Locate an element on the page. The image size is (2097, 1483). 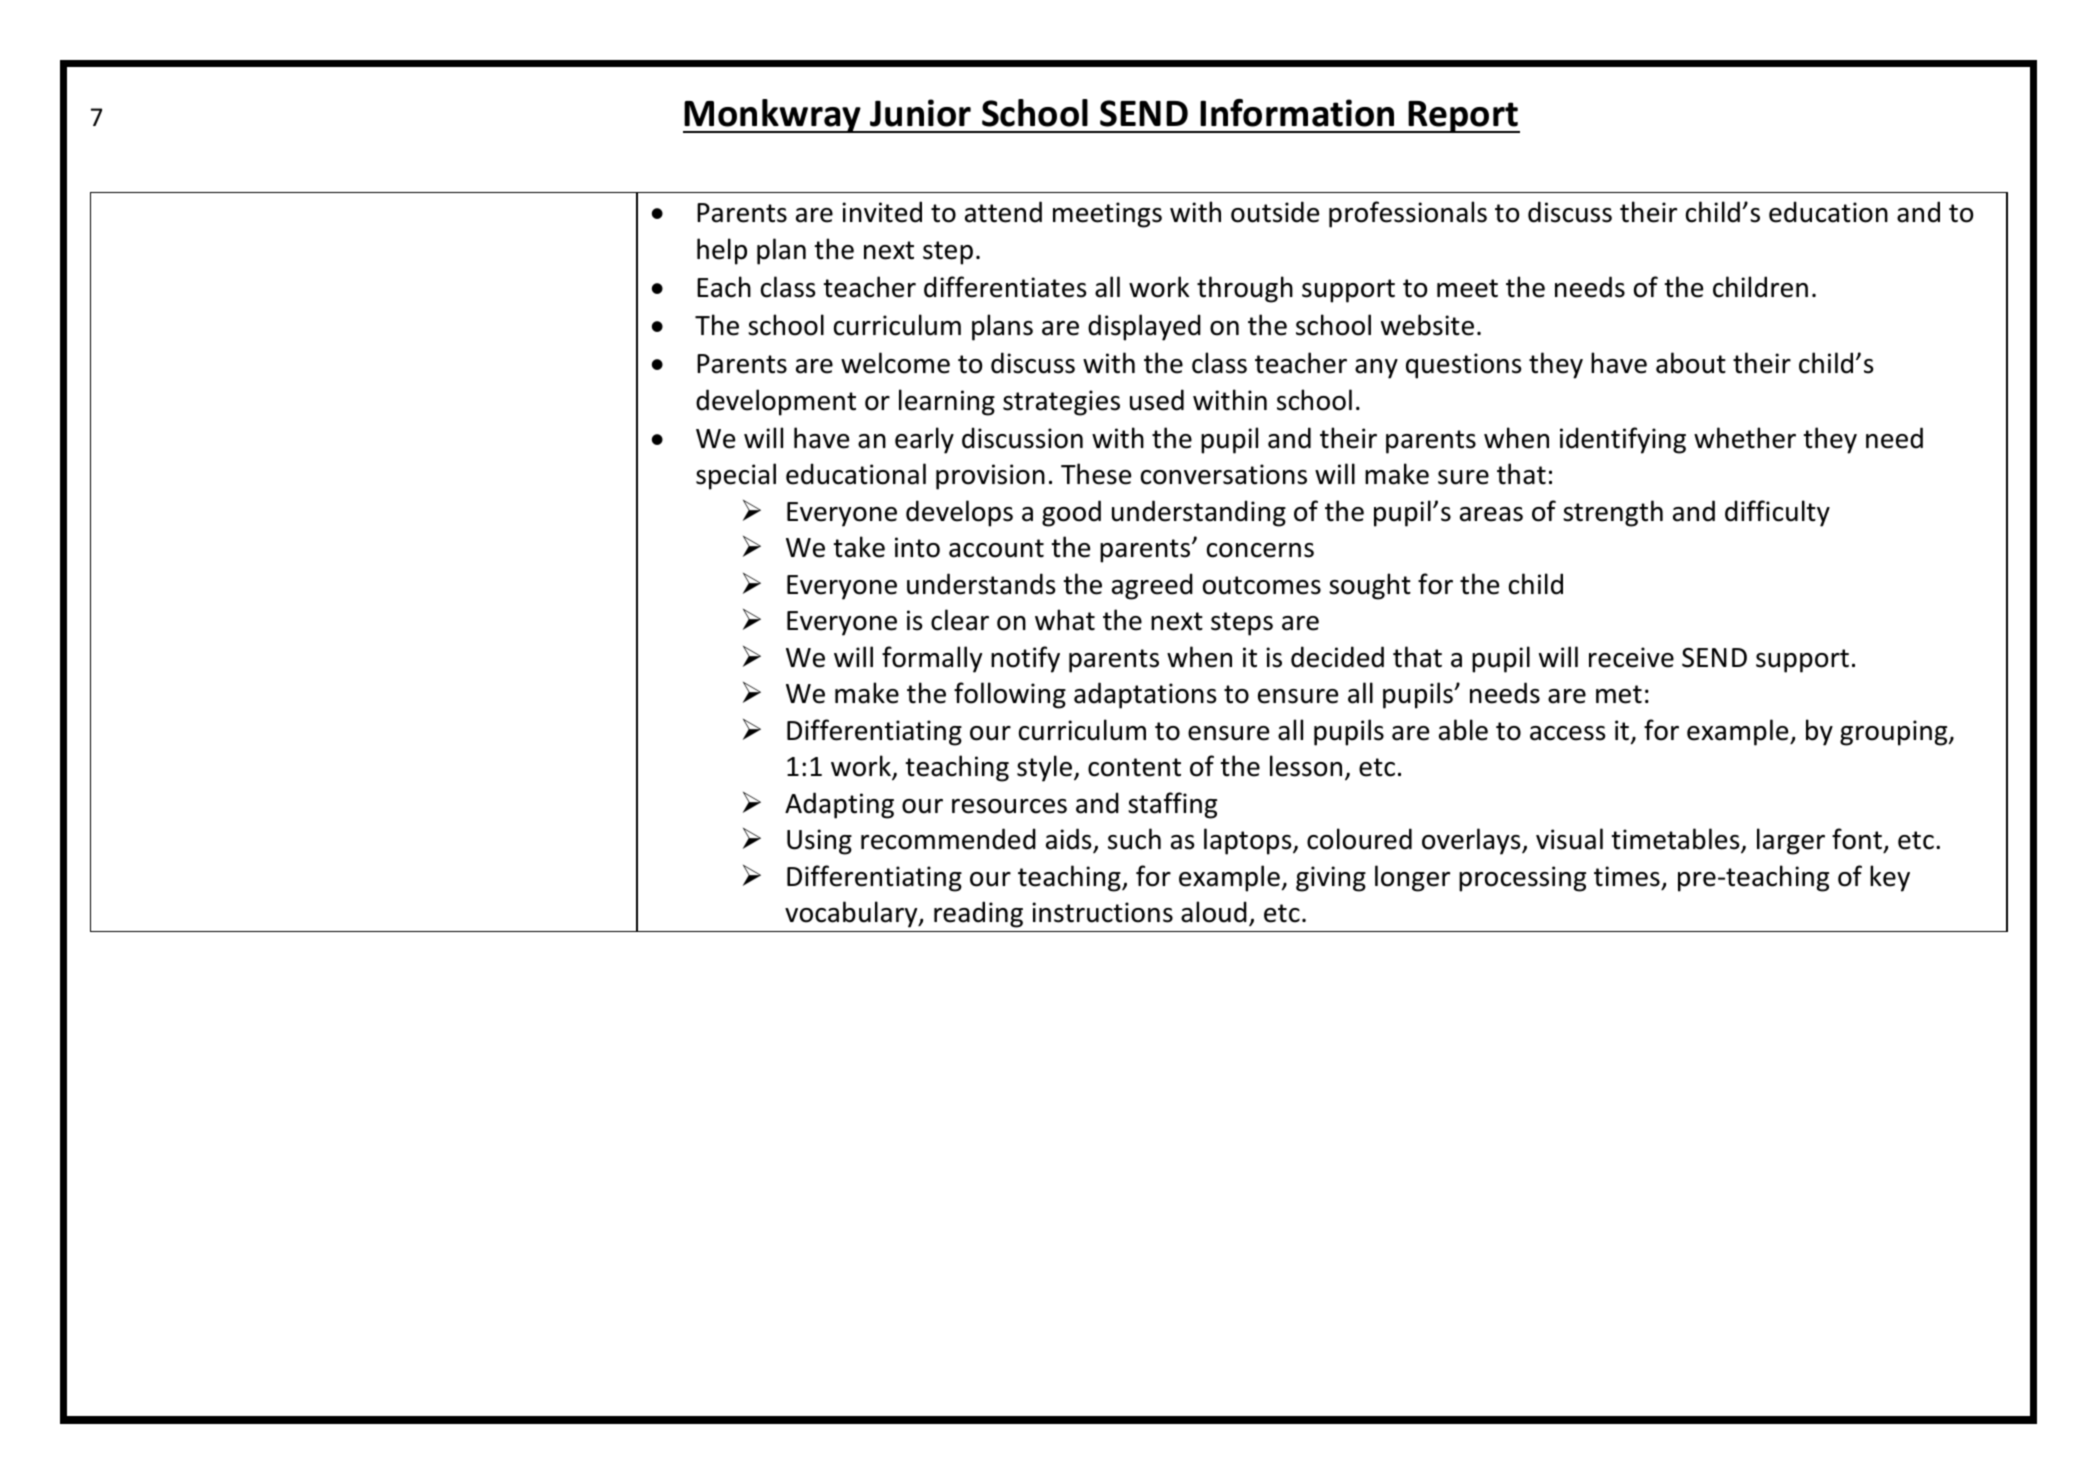
difficulty is located at coordinates (1777, 513).
